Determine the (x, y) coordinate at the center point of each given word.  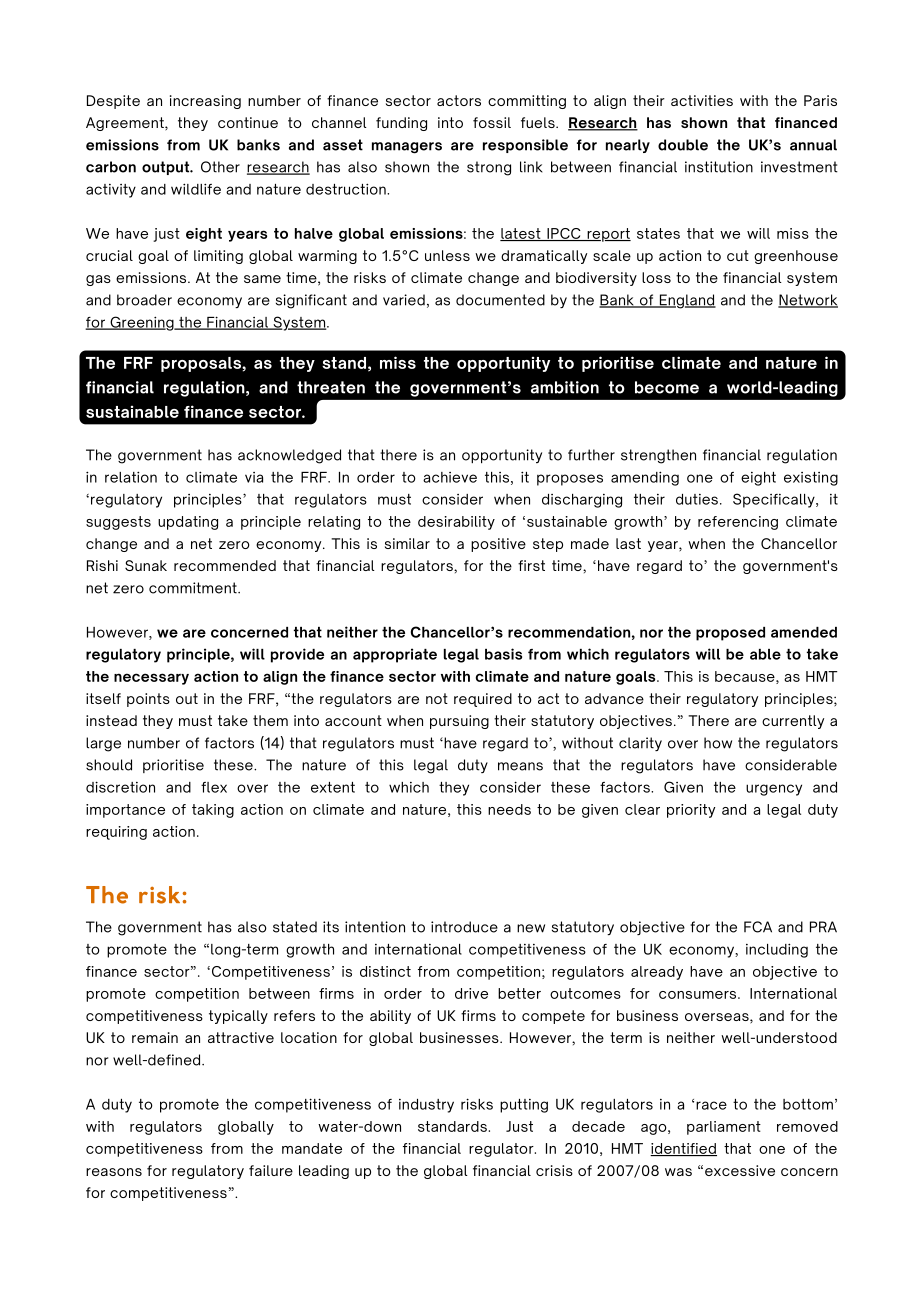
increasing (205, 102)
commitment (194, 588)
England (686, 301)
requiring (116, 833)
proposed (730, 634)
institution (719, 167)
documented (500, 300)
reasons (114, 1172)
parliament (724, 1128)
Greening (142, 323)
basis (503, 654)
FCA (758, 927)
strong (489, 168)
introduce (464, 927)
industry (426, 1106)
